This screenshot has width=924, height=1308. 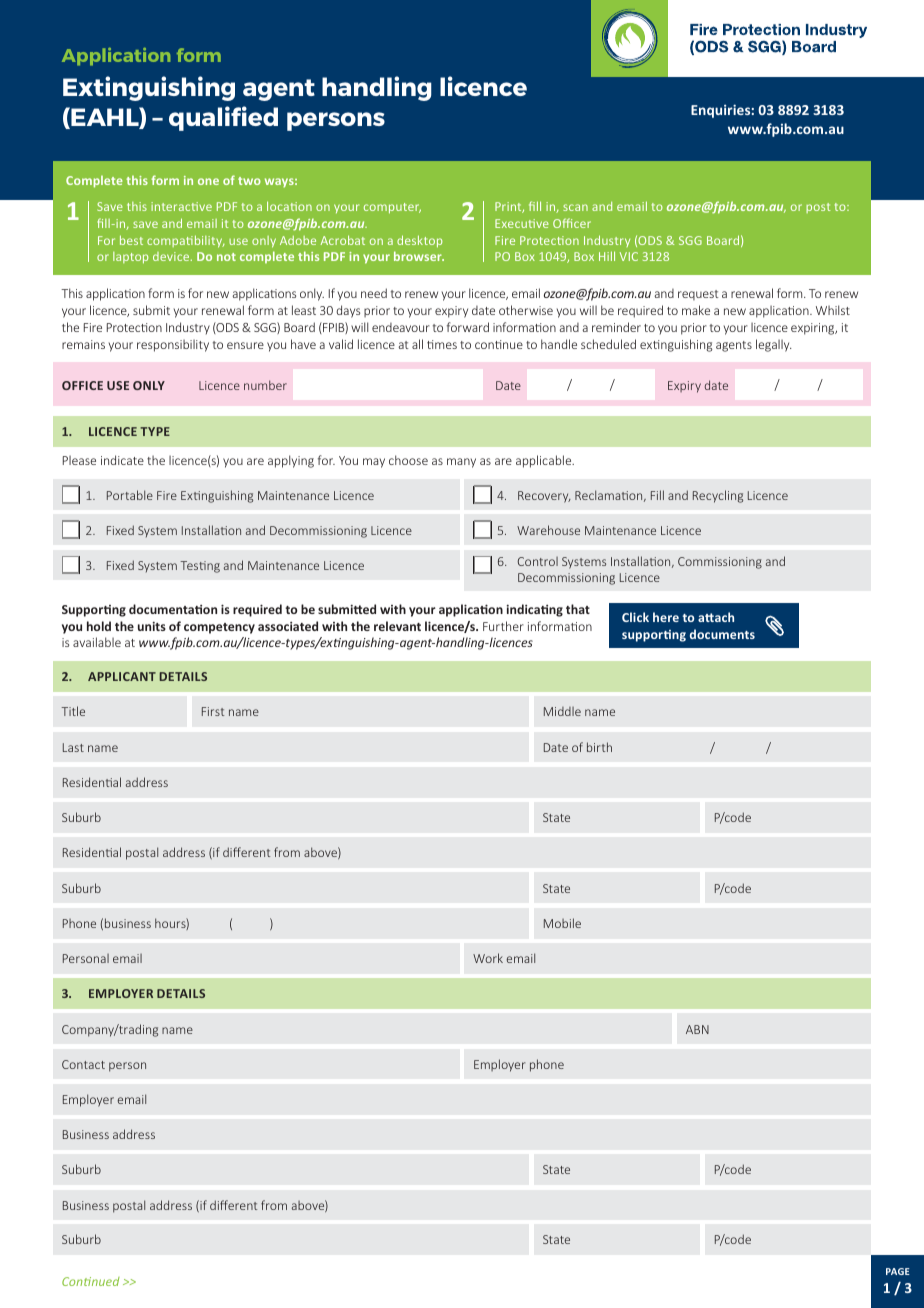 What do you see at coordinates (522, 223) in the screenshot?
I see `Executive` at bounding box center [522, 223].
